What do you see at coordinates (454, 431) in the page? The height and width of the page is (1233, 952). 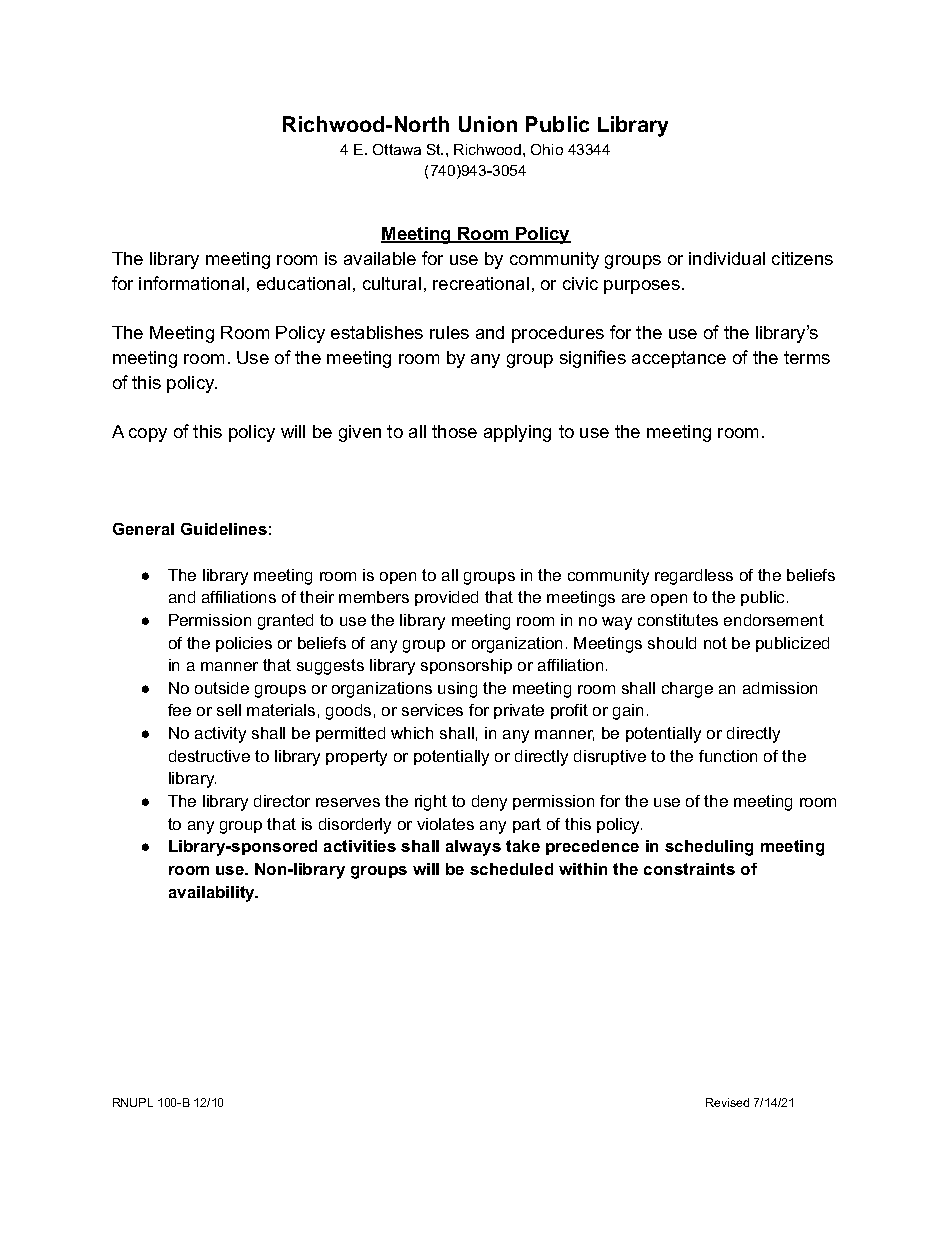 I see `those` at bounding box center [454, 431].
